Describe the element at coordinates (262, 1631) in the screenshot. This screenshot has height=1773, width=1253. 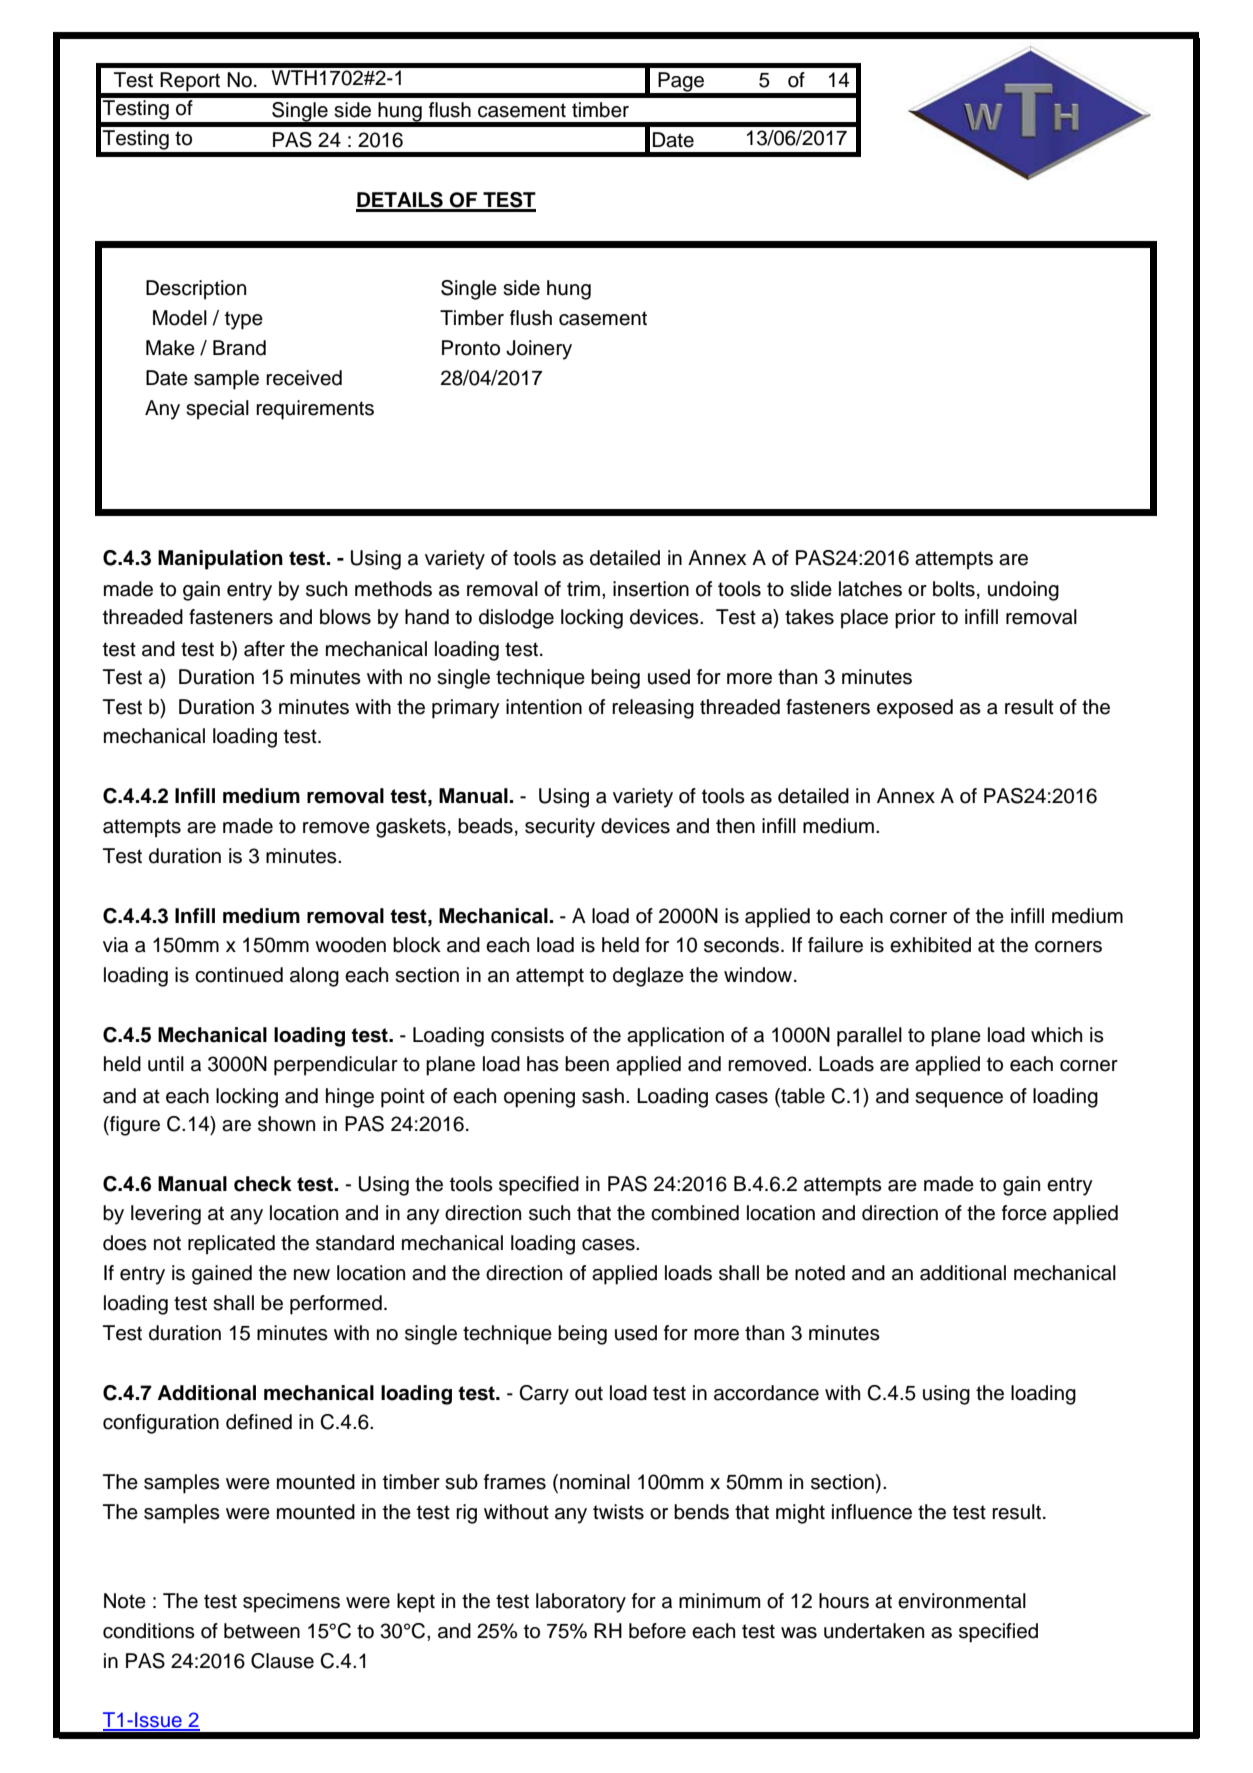
I see `between` at that location.
